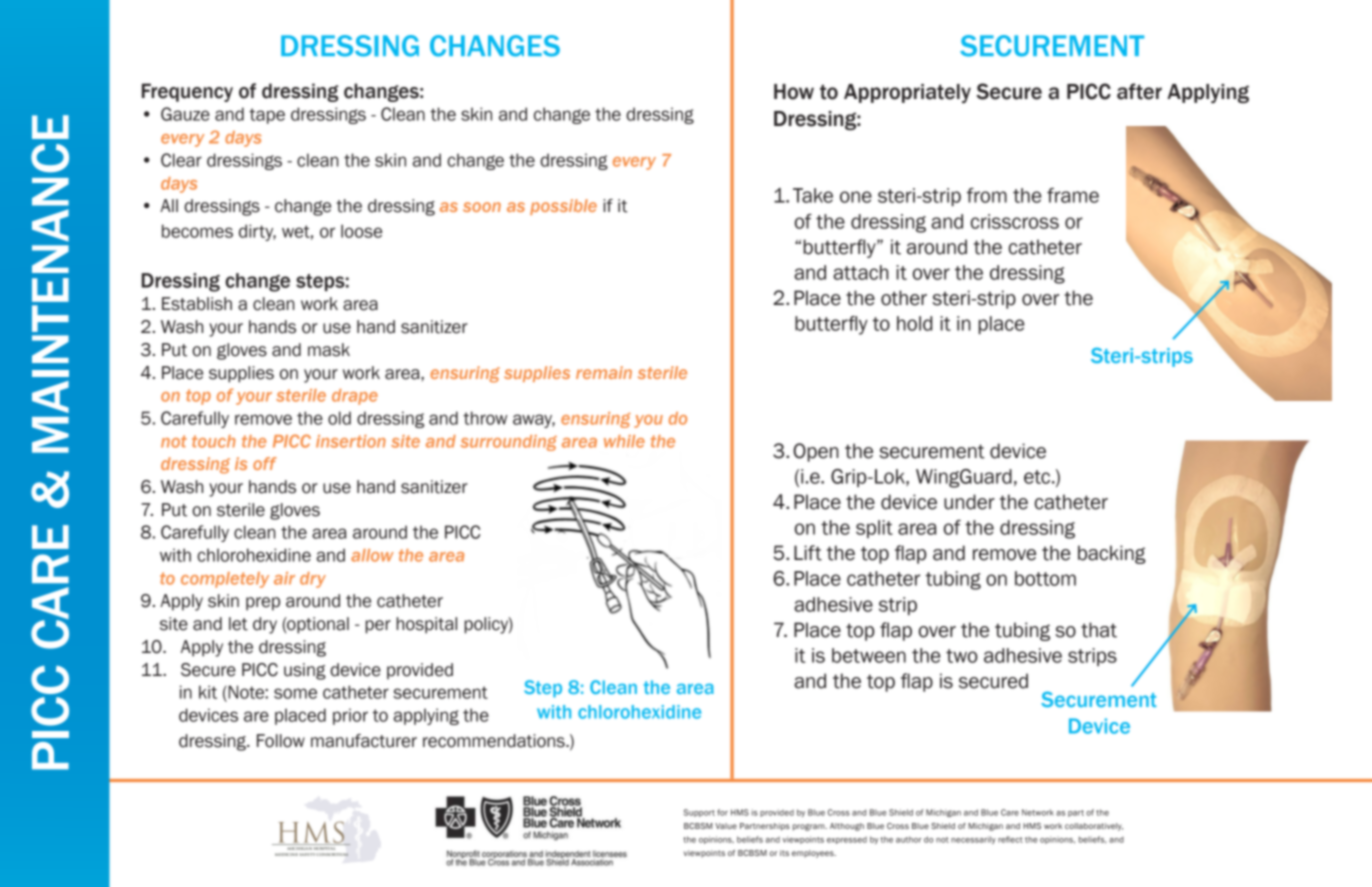  I want to click on Appropriately, so click(907, 93).
